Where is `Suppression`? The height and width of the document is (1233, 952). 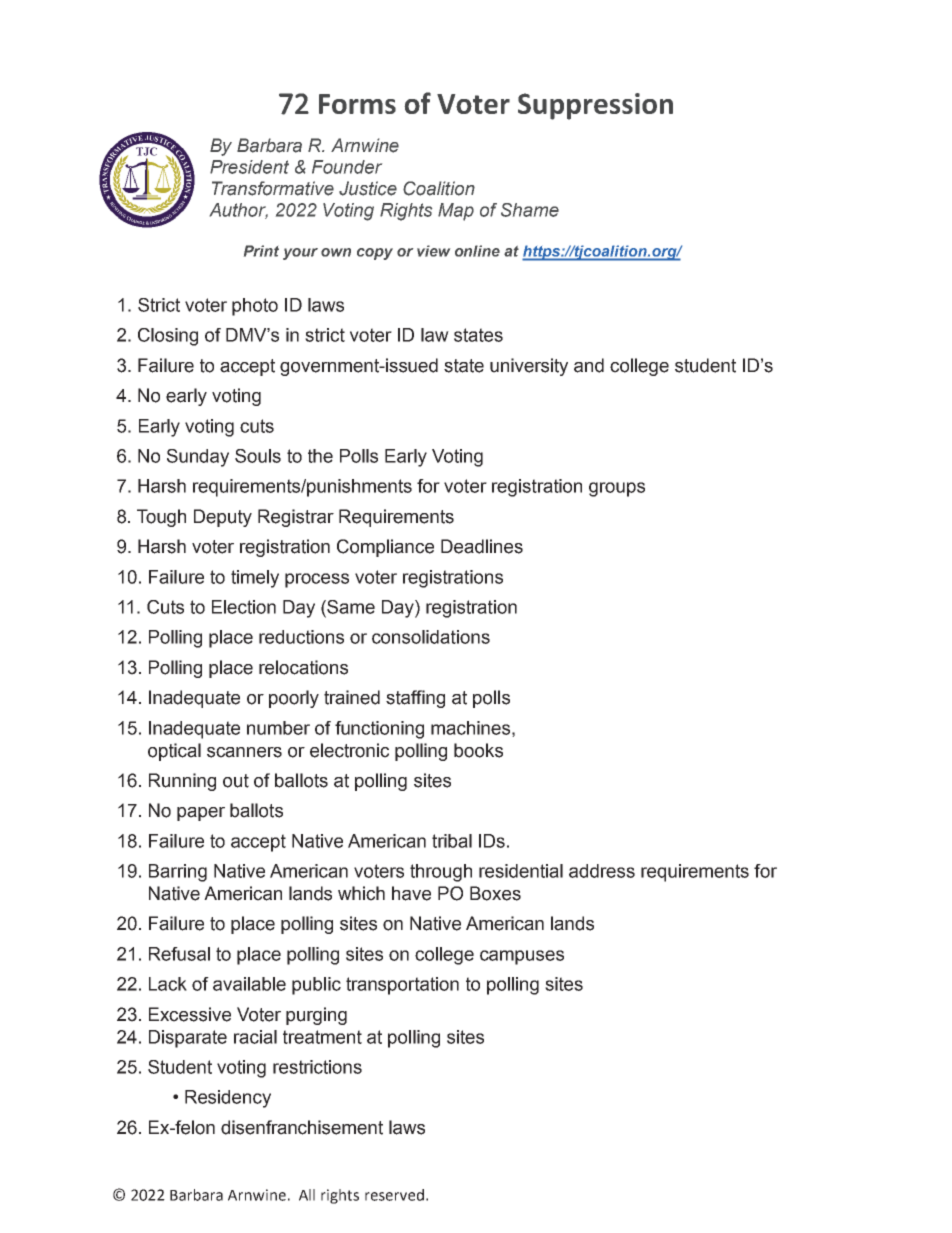
Suppression is located at coordinates (595, 106).
